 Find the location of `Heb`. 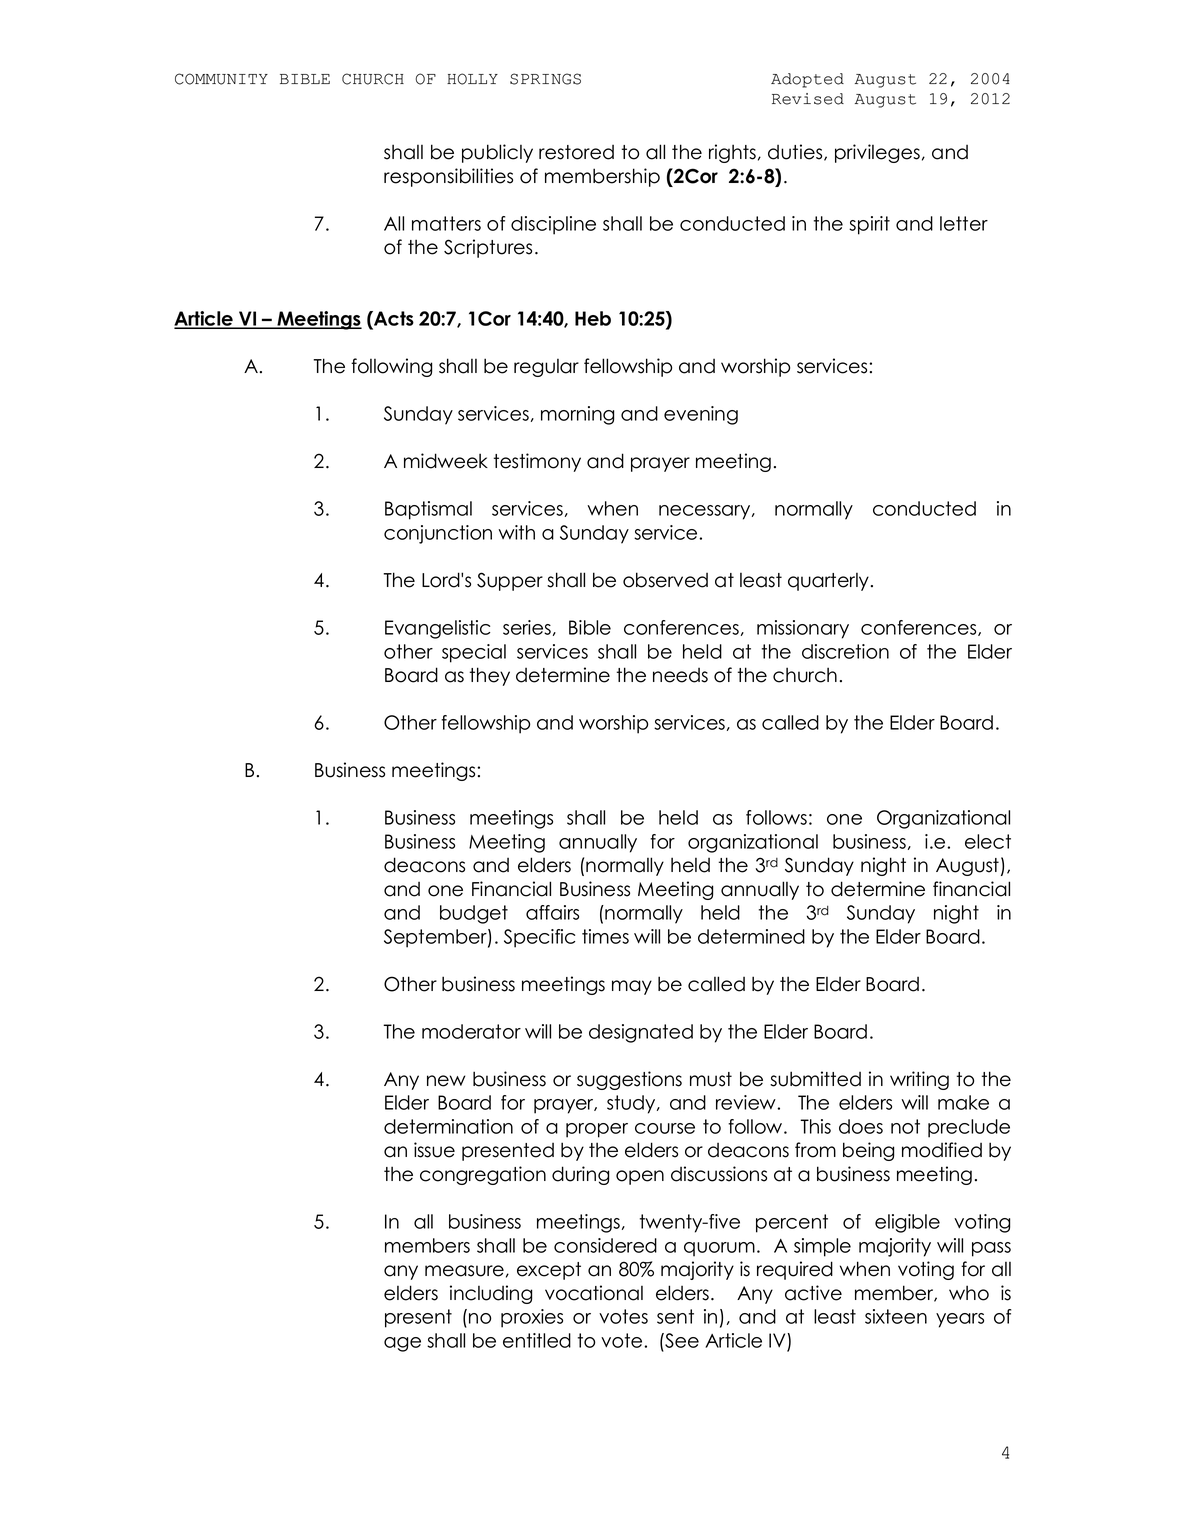

Heb is located at coordinates (593, 318).
